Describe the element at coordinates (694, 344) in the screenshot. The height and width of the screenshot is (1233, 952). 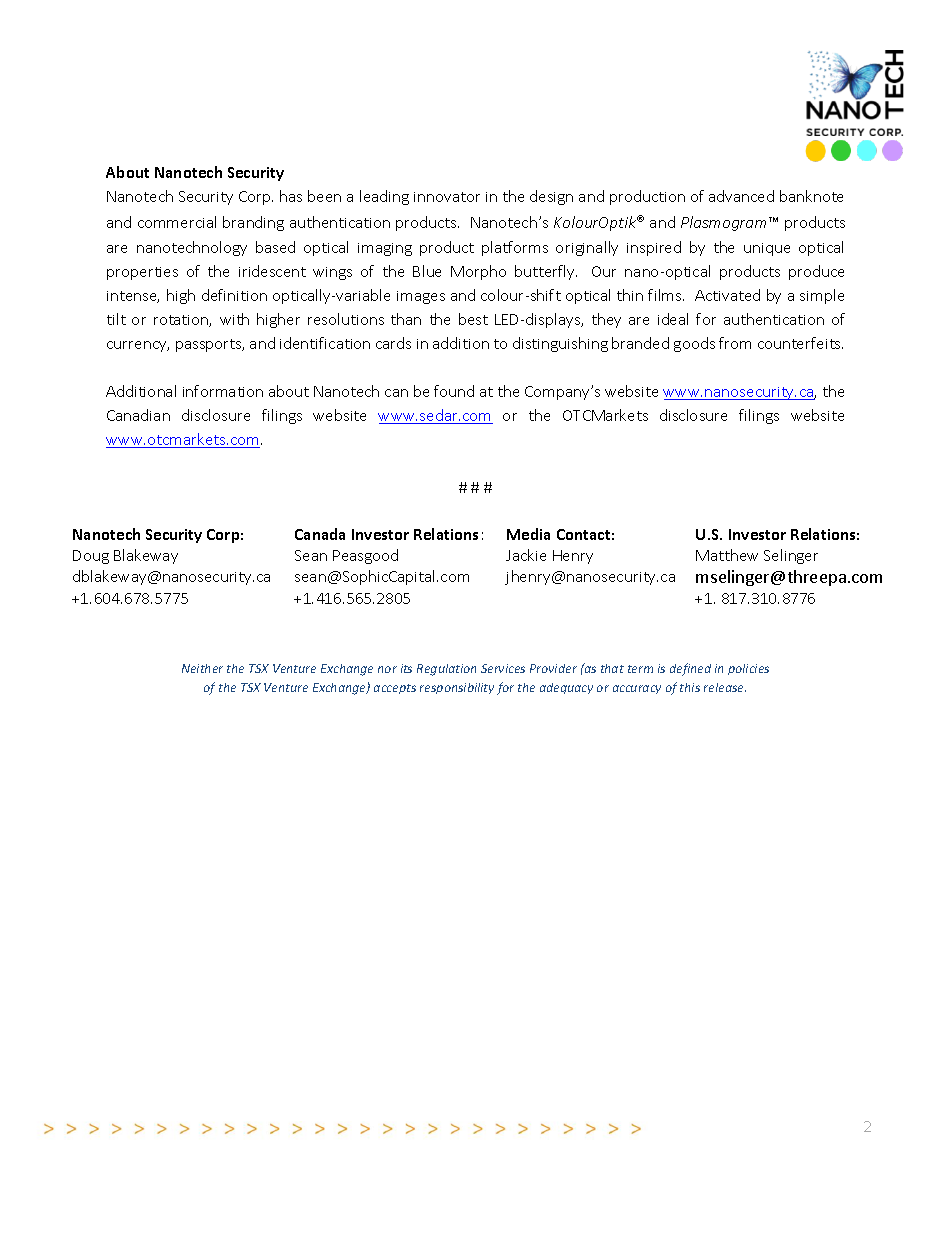
I see `goods` at that location.
